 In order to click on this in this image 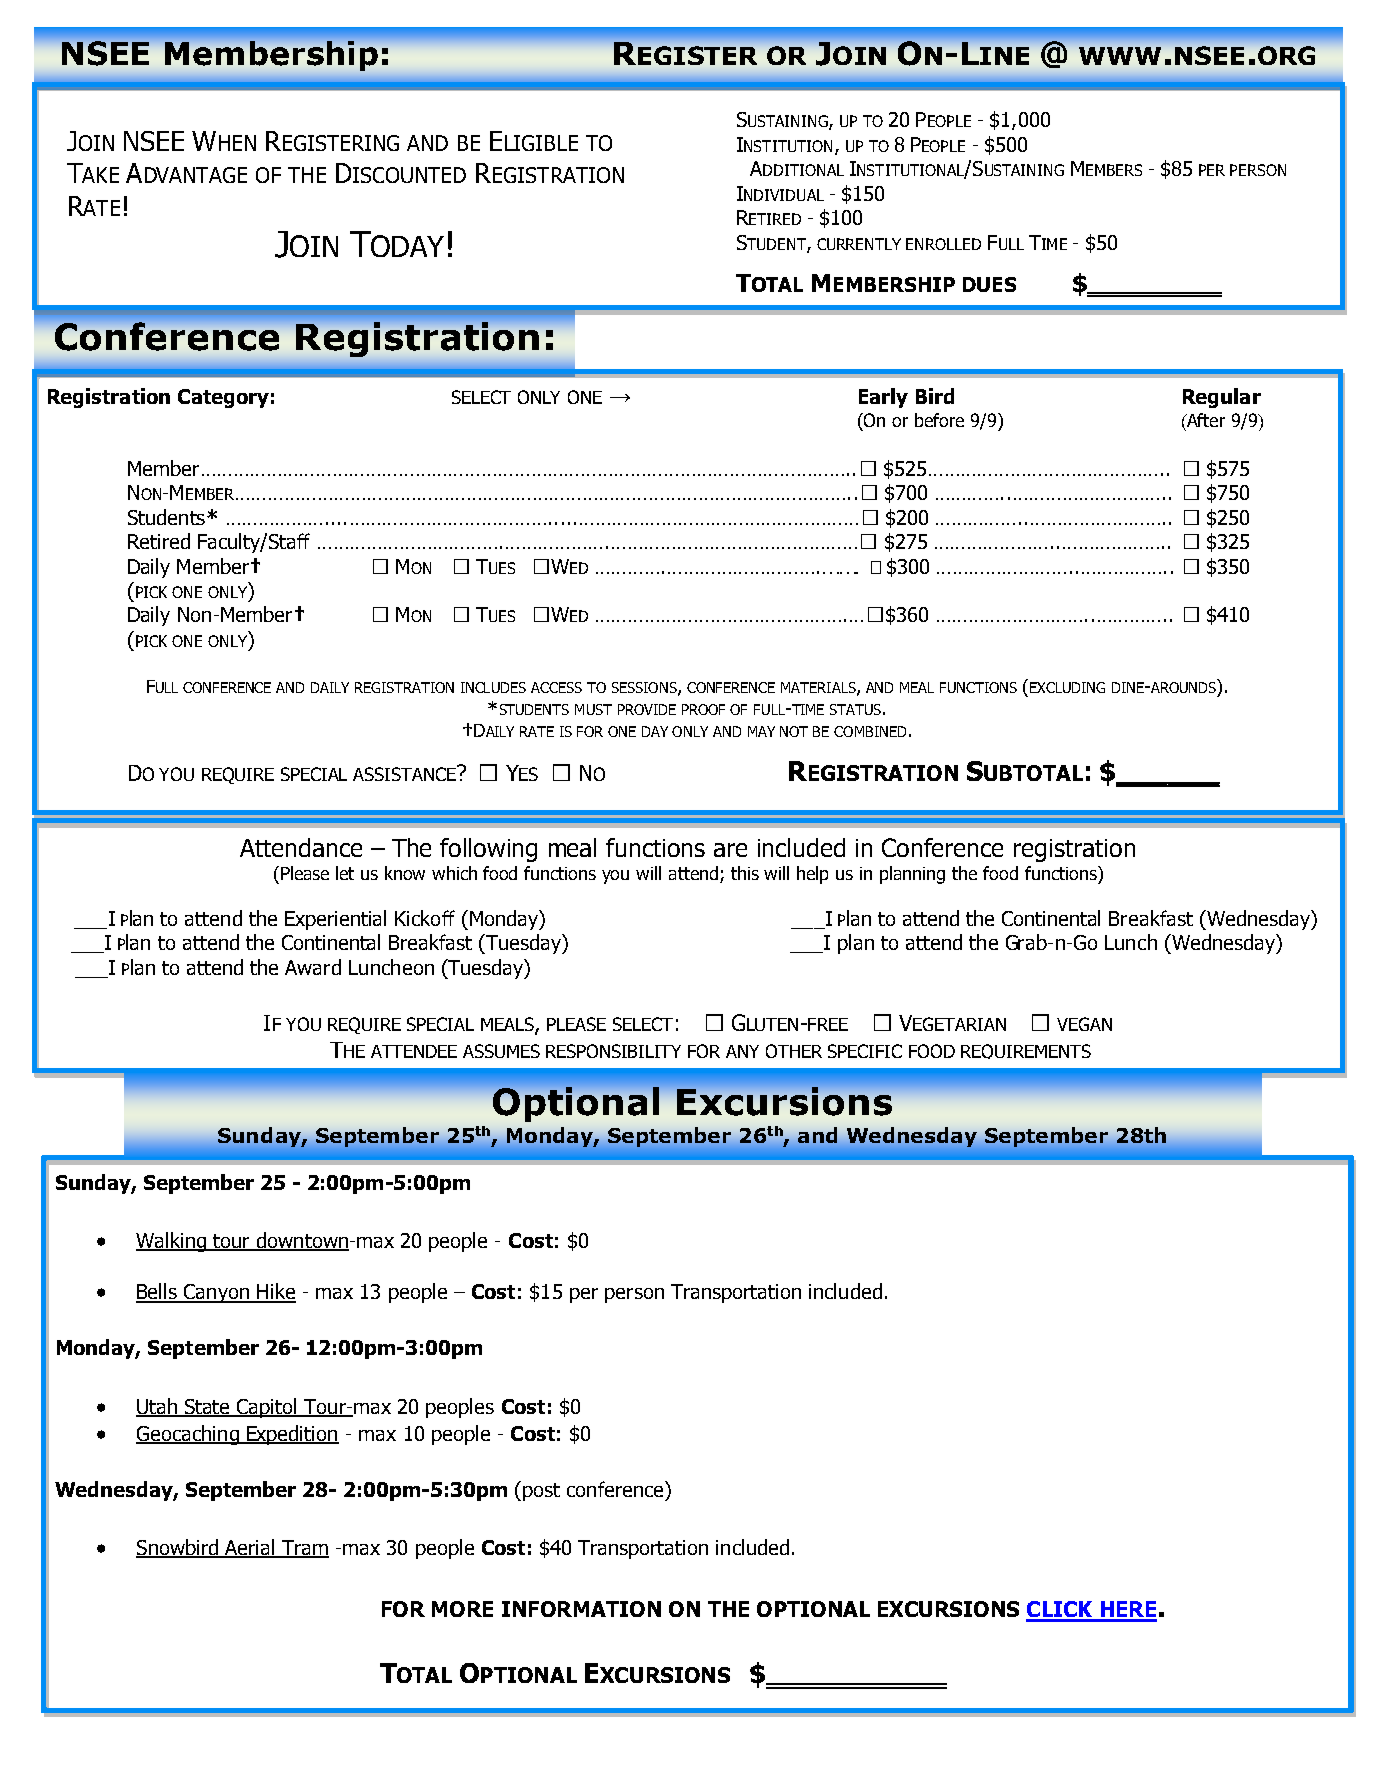, I will do `click(745, 873)`.
